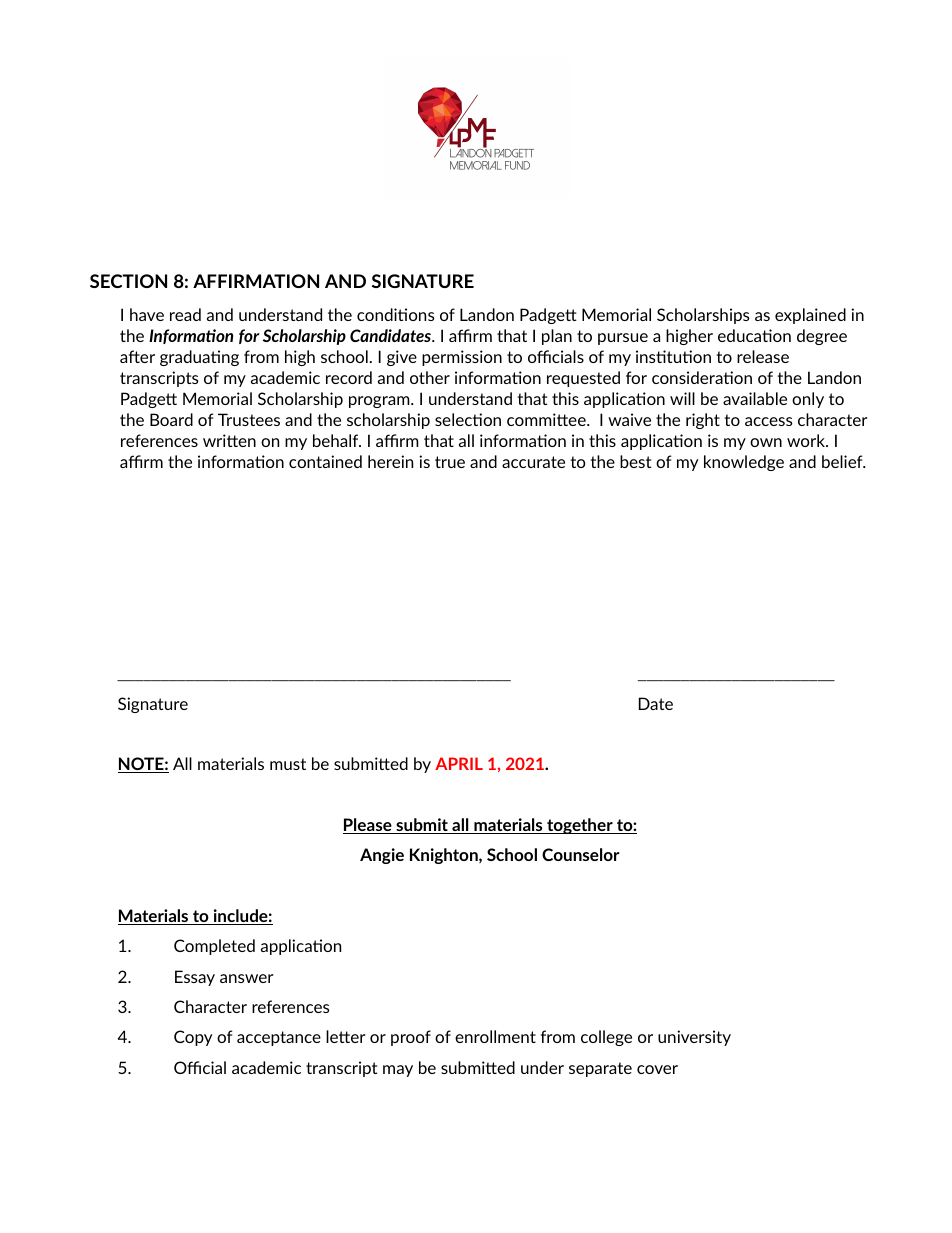 Image resolution: width=952 pixels, height=1233 pixels. Describe the element at coordinates (580, 826) in the screenshot. I see `together` at that location.
